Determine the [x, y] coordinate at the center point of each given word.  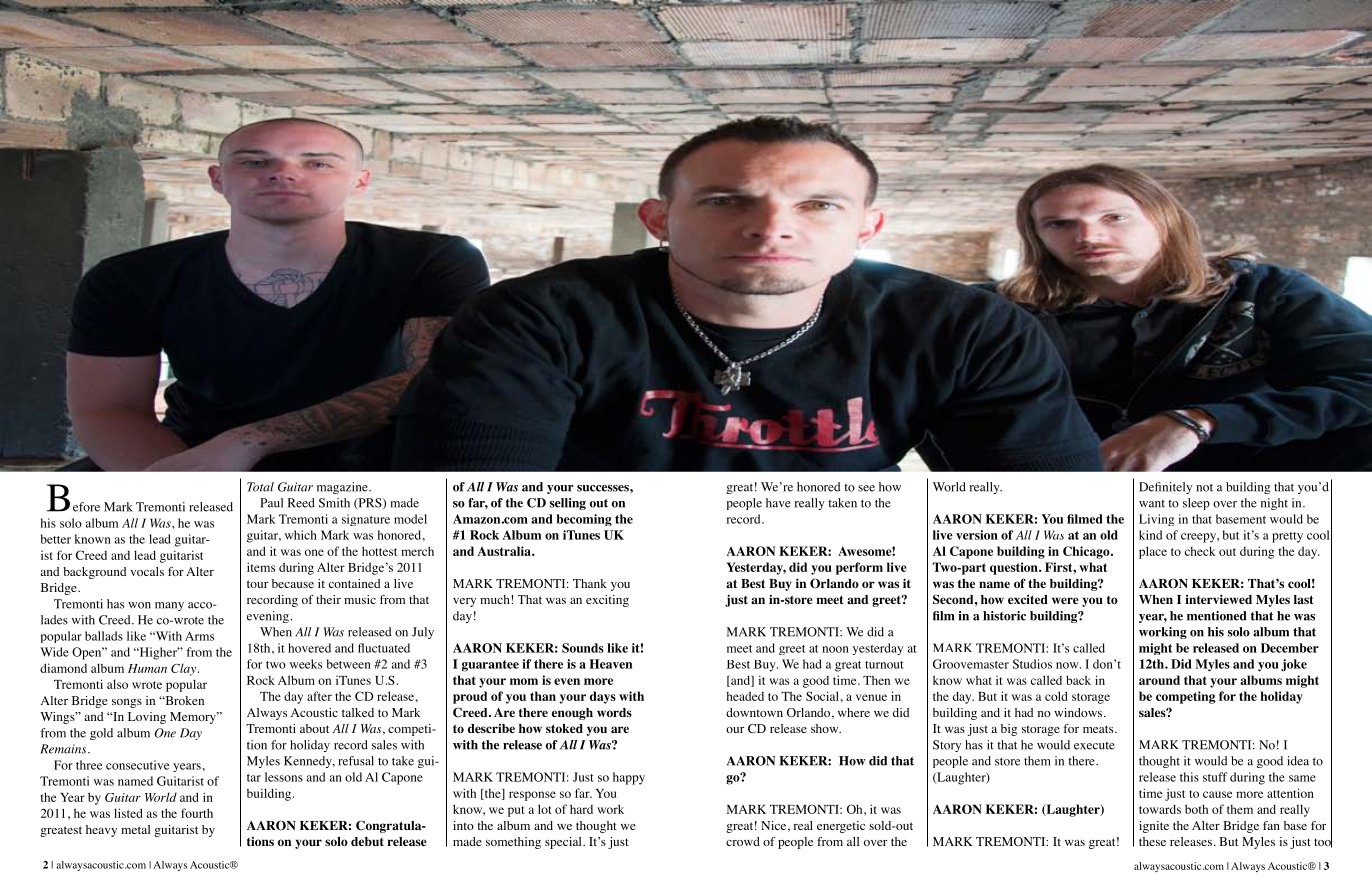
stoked [564, 728]
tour [257, 584]
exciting [607, 601]
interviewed [1218, 599]
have [778, 503]
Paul [271, 503]
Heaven [611, 664]
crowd [743, 841]
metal [135, 829]
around [1159, 680]
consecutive [137, 765]
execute [1094, 746]
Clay [183, 669]
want [1152, 504]
